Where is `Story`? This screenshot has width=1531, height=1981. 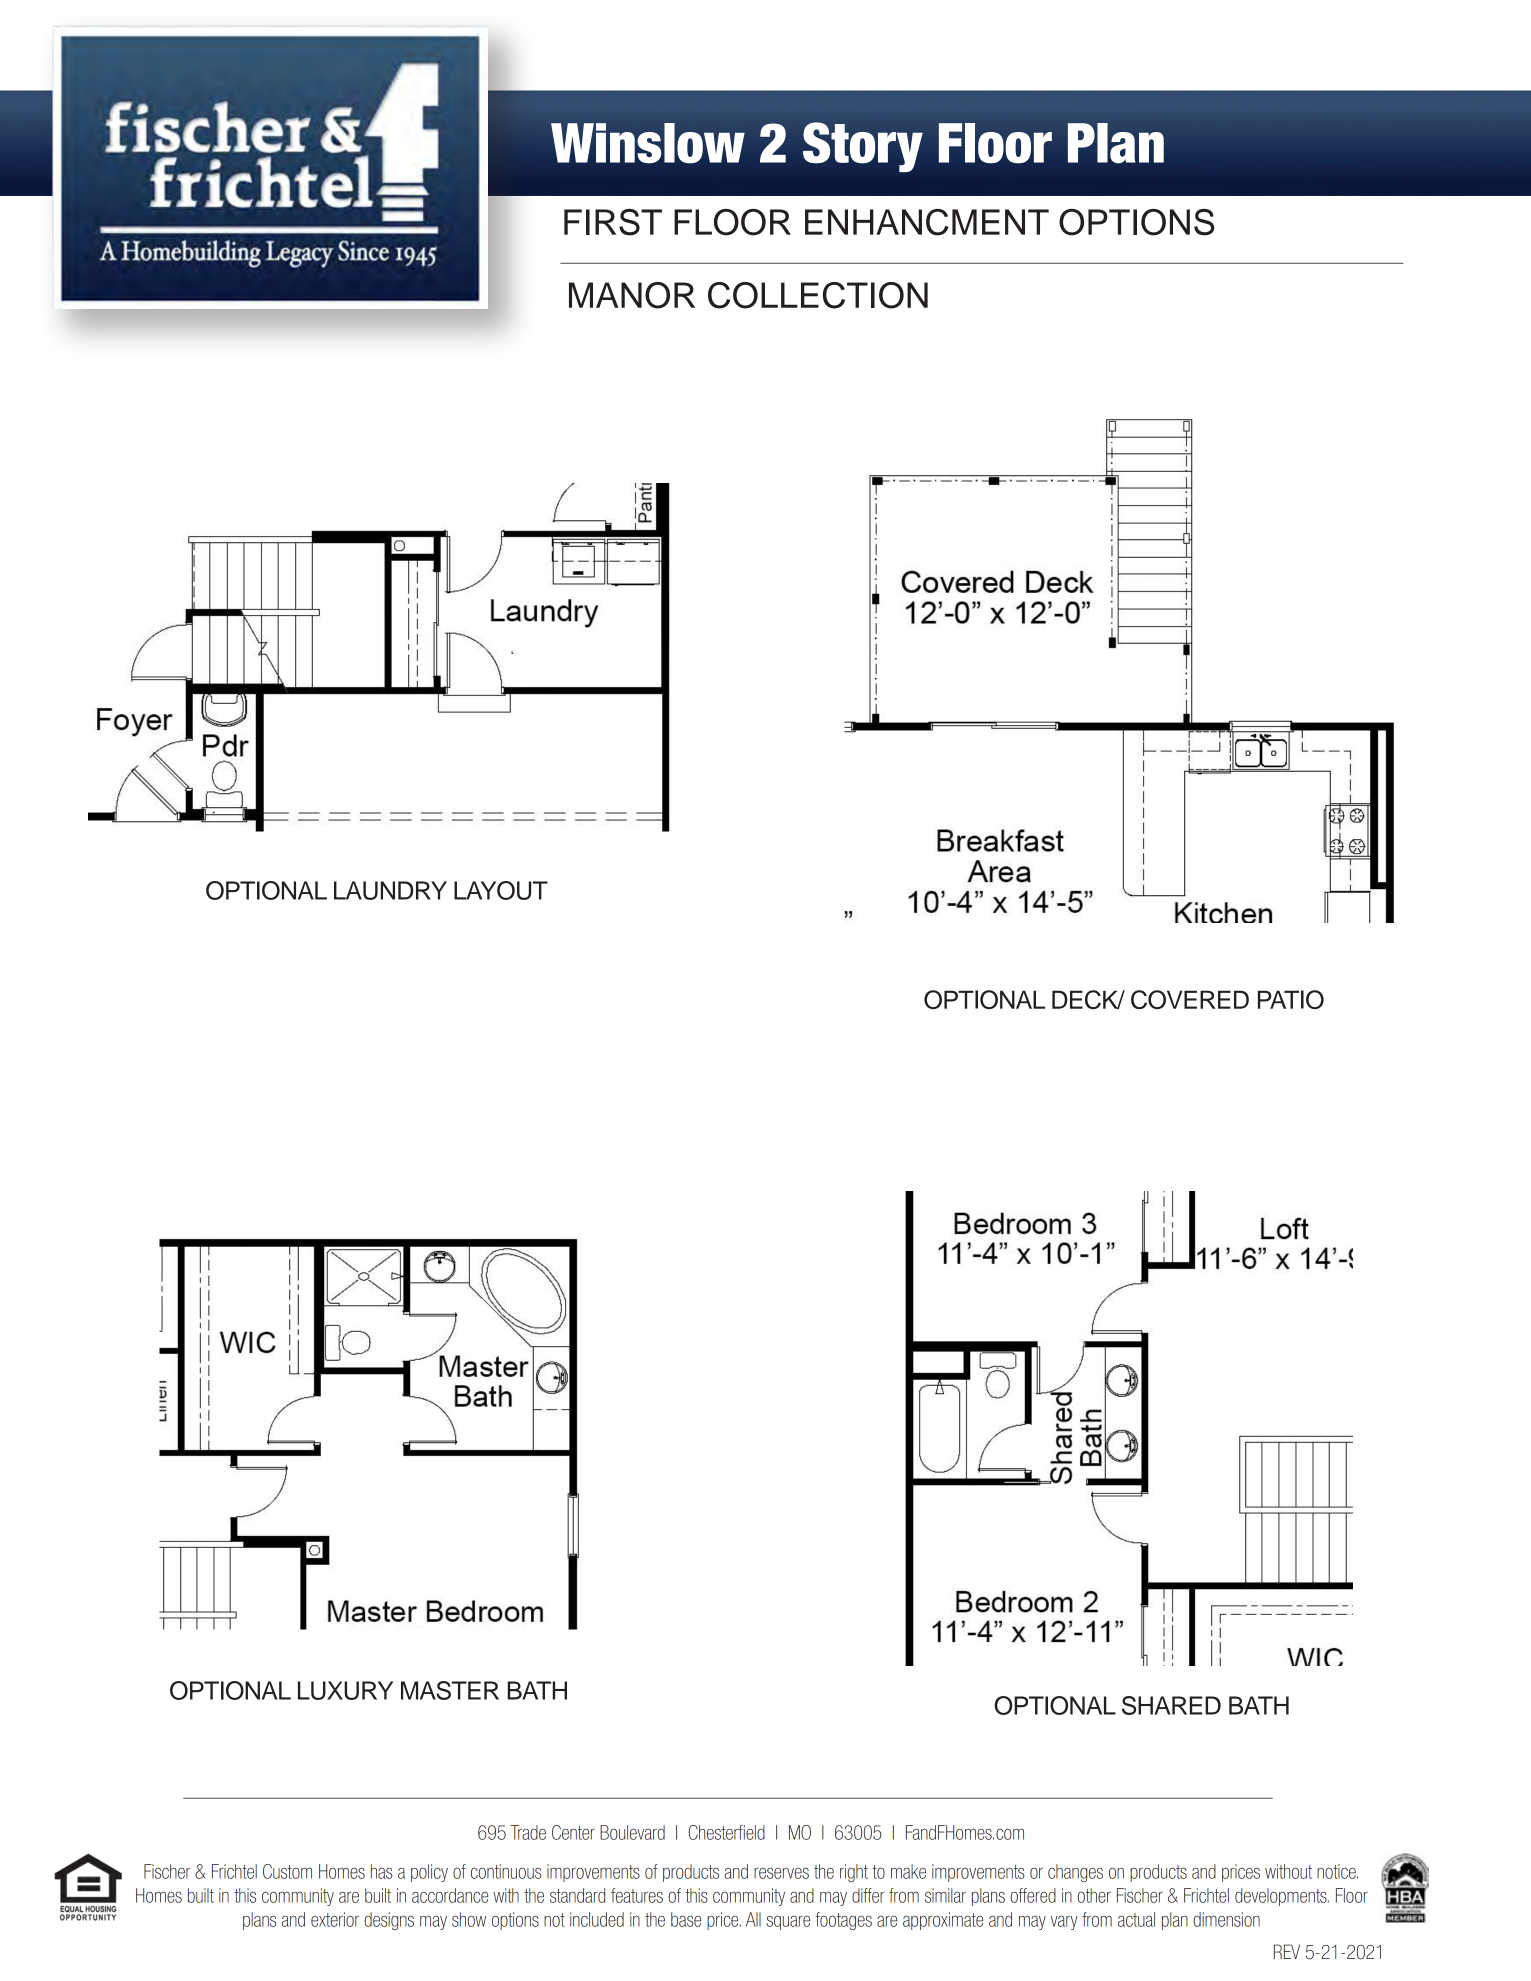
Story is located at coordinates (863, 147).
